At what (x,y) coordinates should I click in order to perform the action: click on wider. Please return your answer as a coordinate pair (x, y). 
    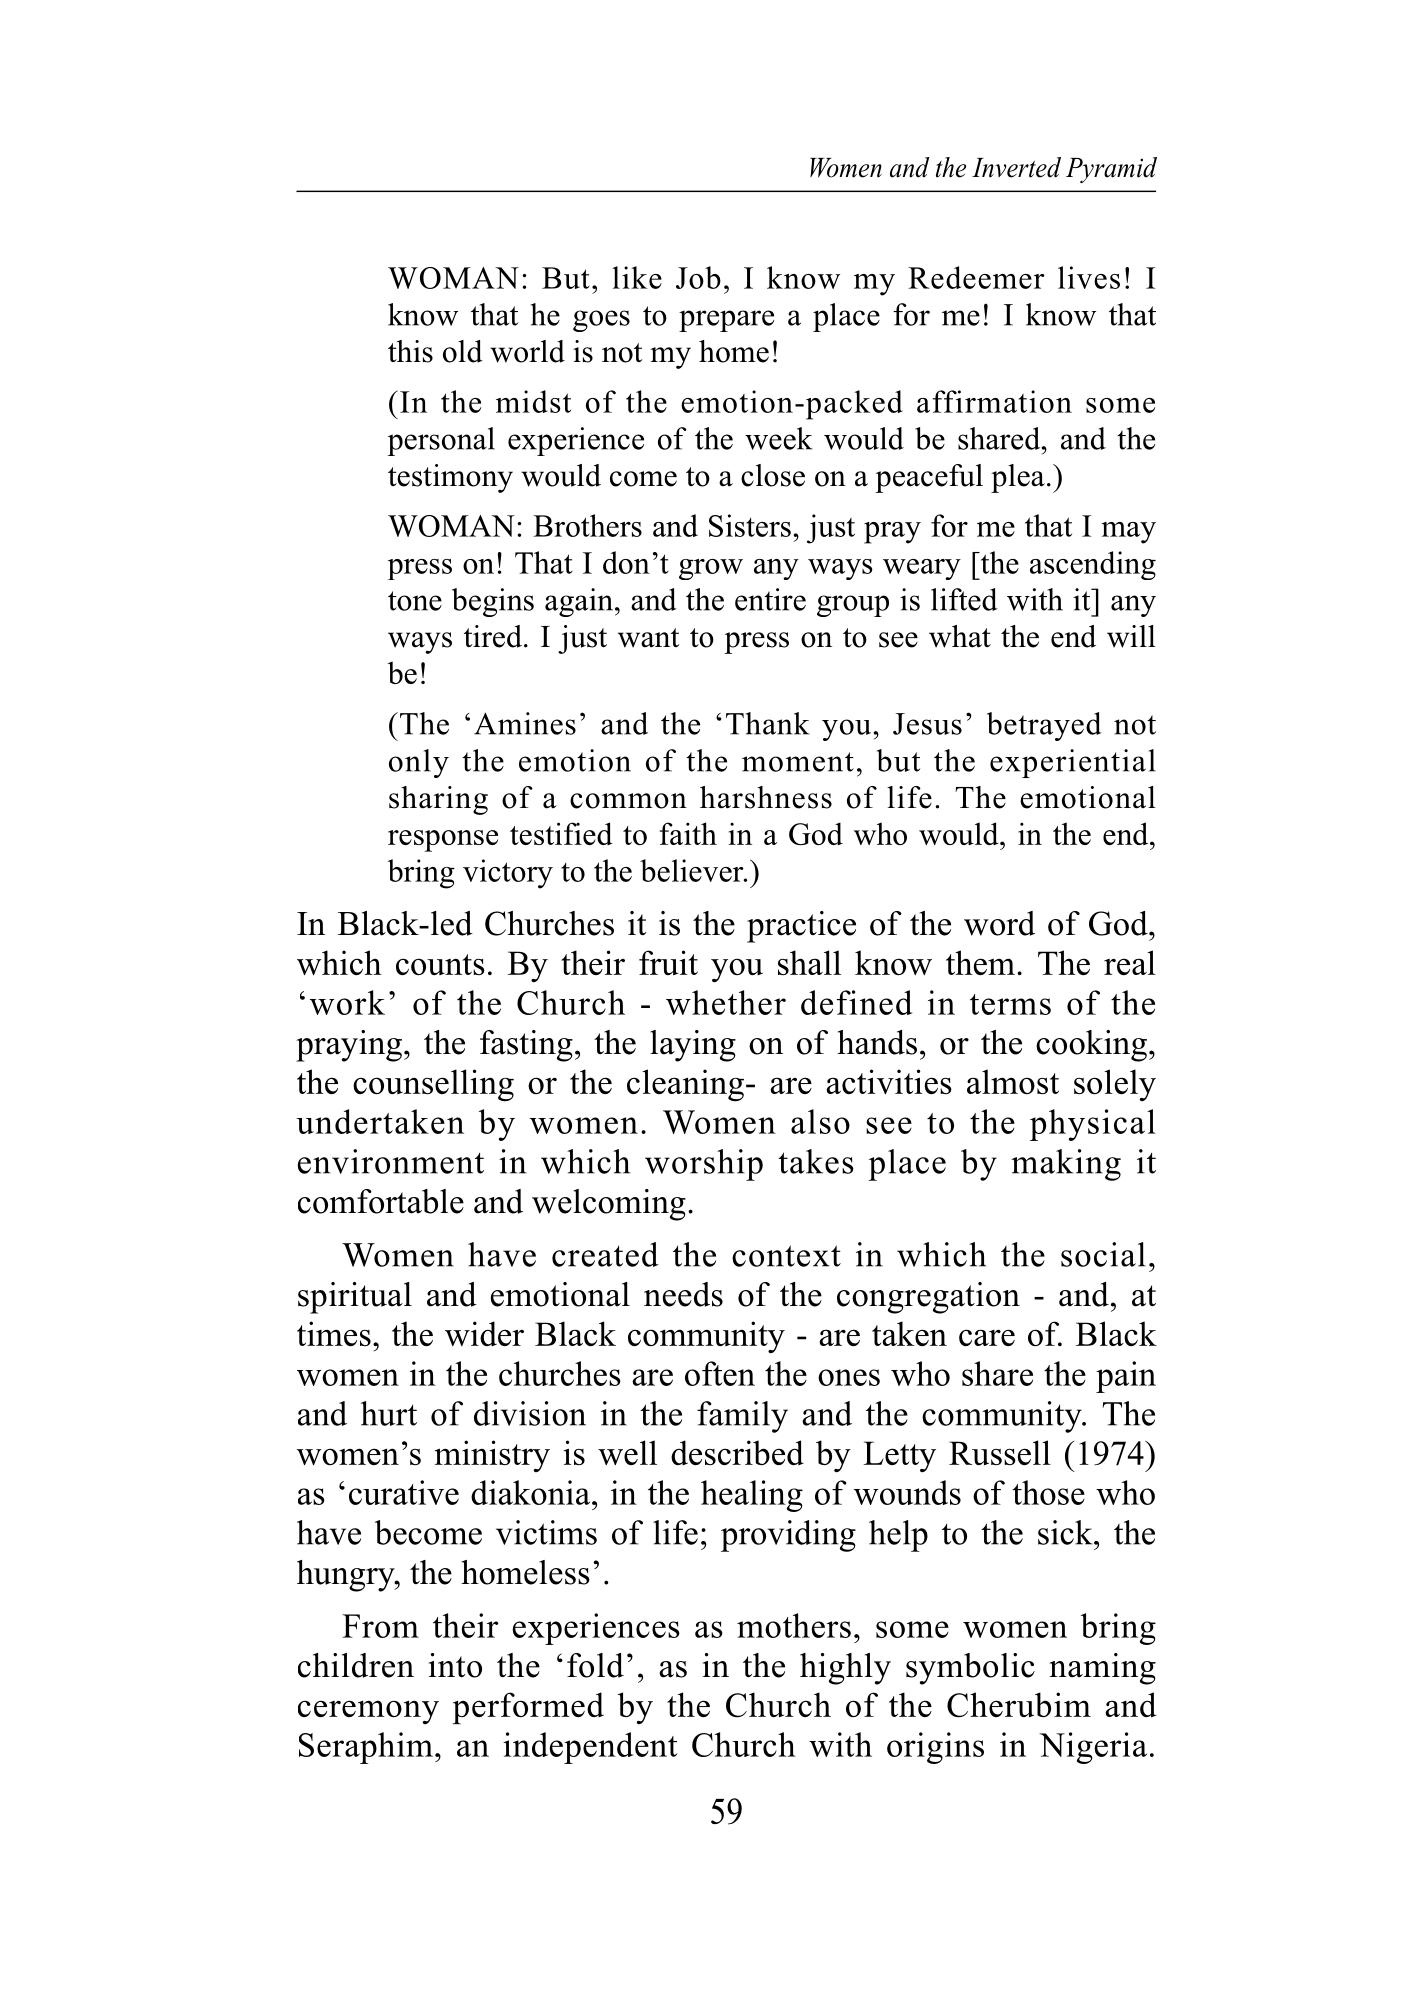
    Looking at the image, I should click on (484, 1333).
